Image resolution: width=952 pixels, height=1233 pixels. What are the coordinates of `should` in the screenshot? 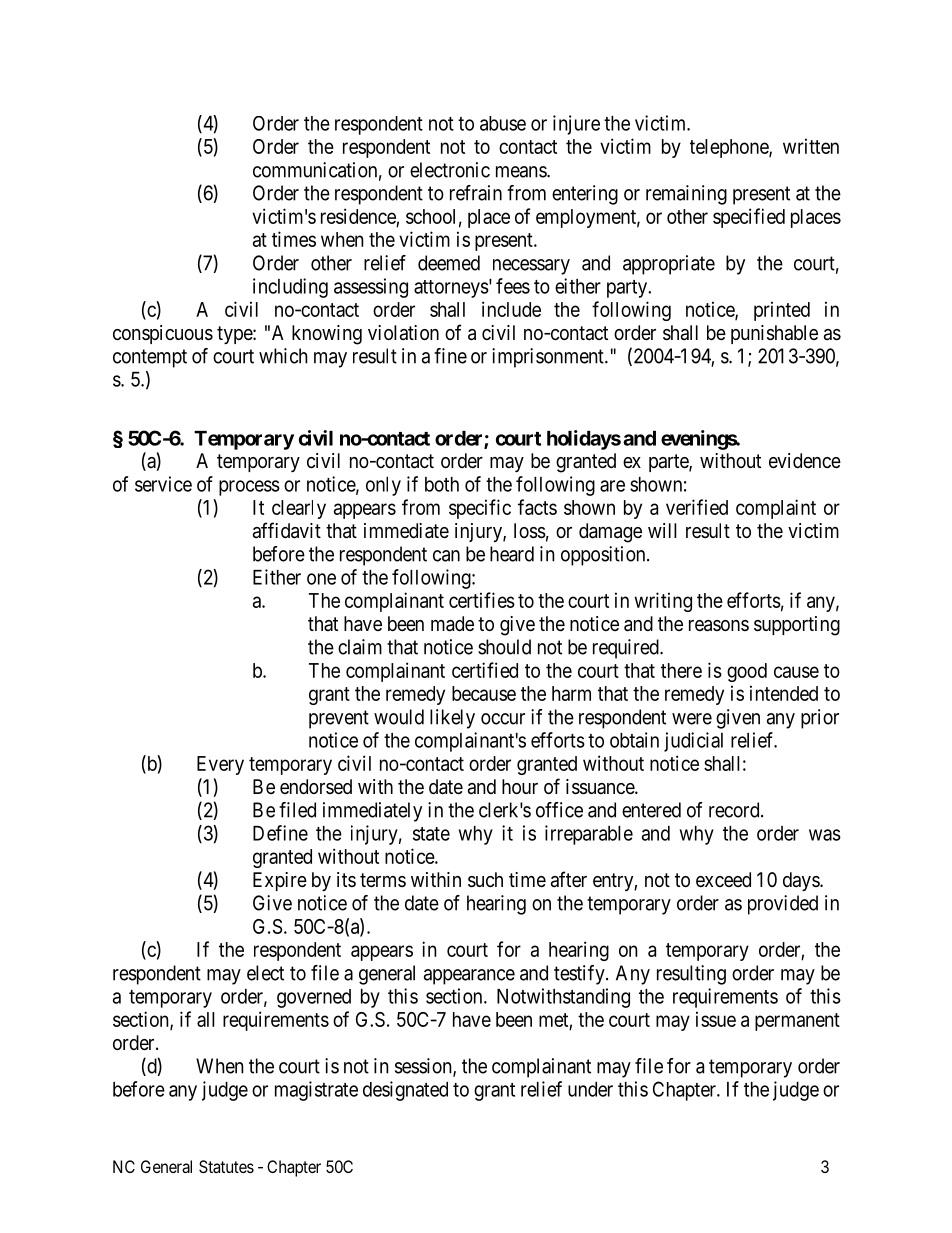 It's located at (504, 647).
